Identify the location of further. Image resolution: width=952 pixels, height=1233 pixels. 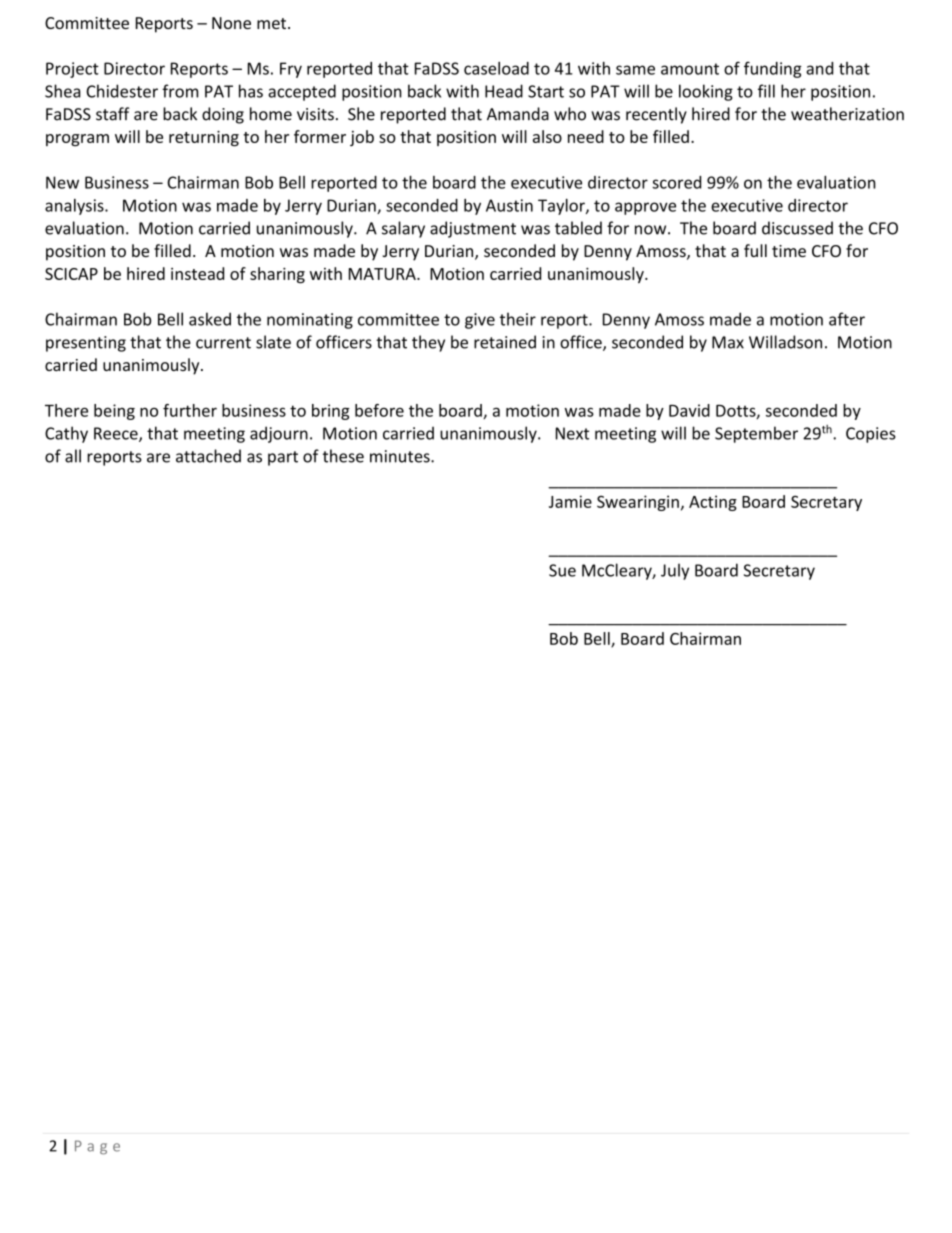
(190, 410).
